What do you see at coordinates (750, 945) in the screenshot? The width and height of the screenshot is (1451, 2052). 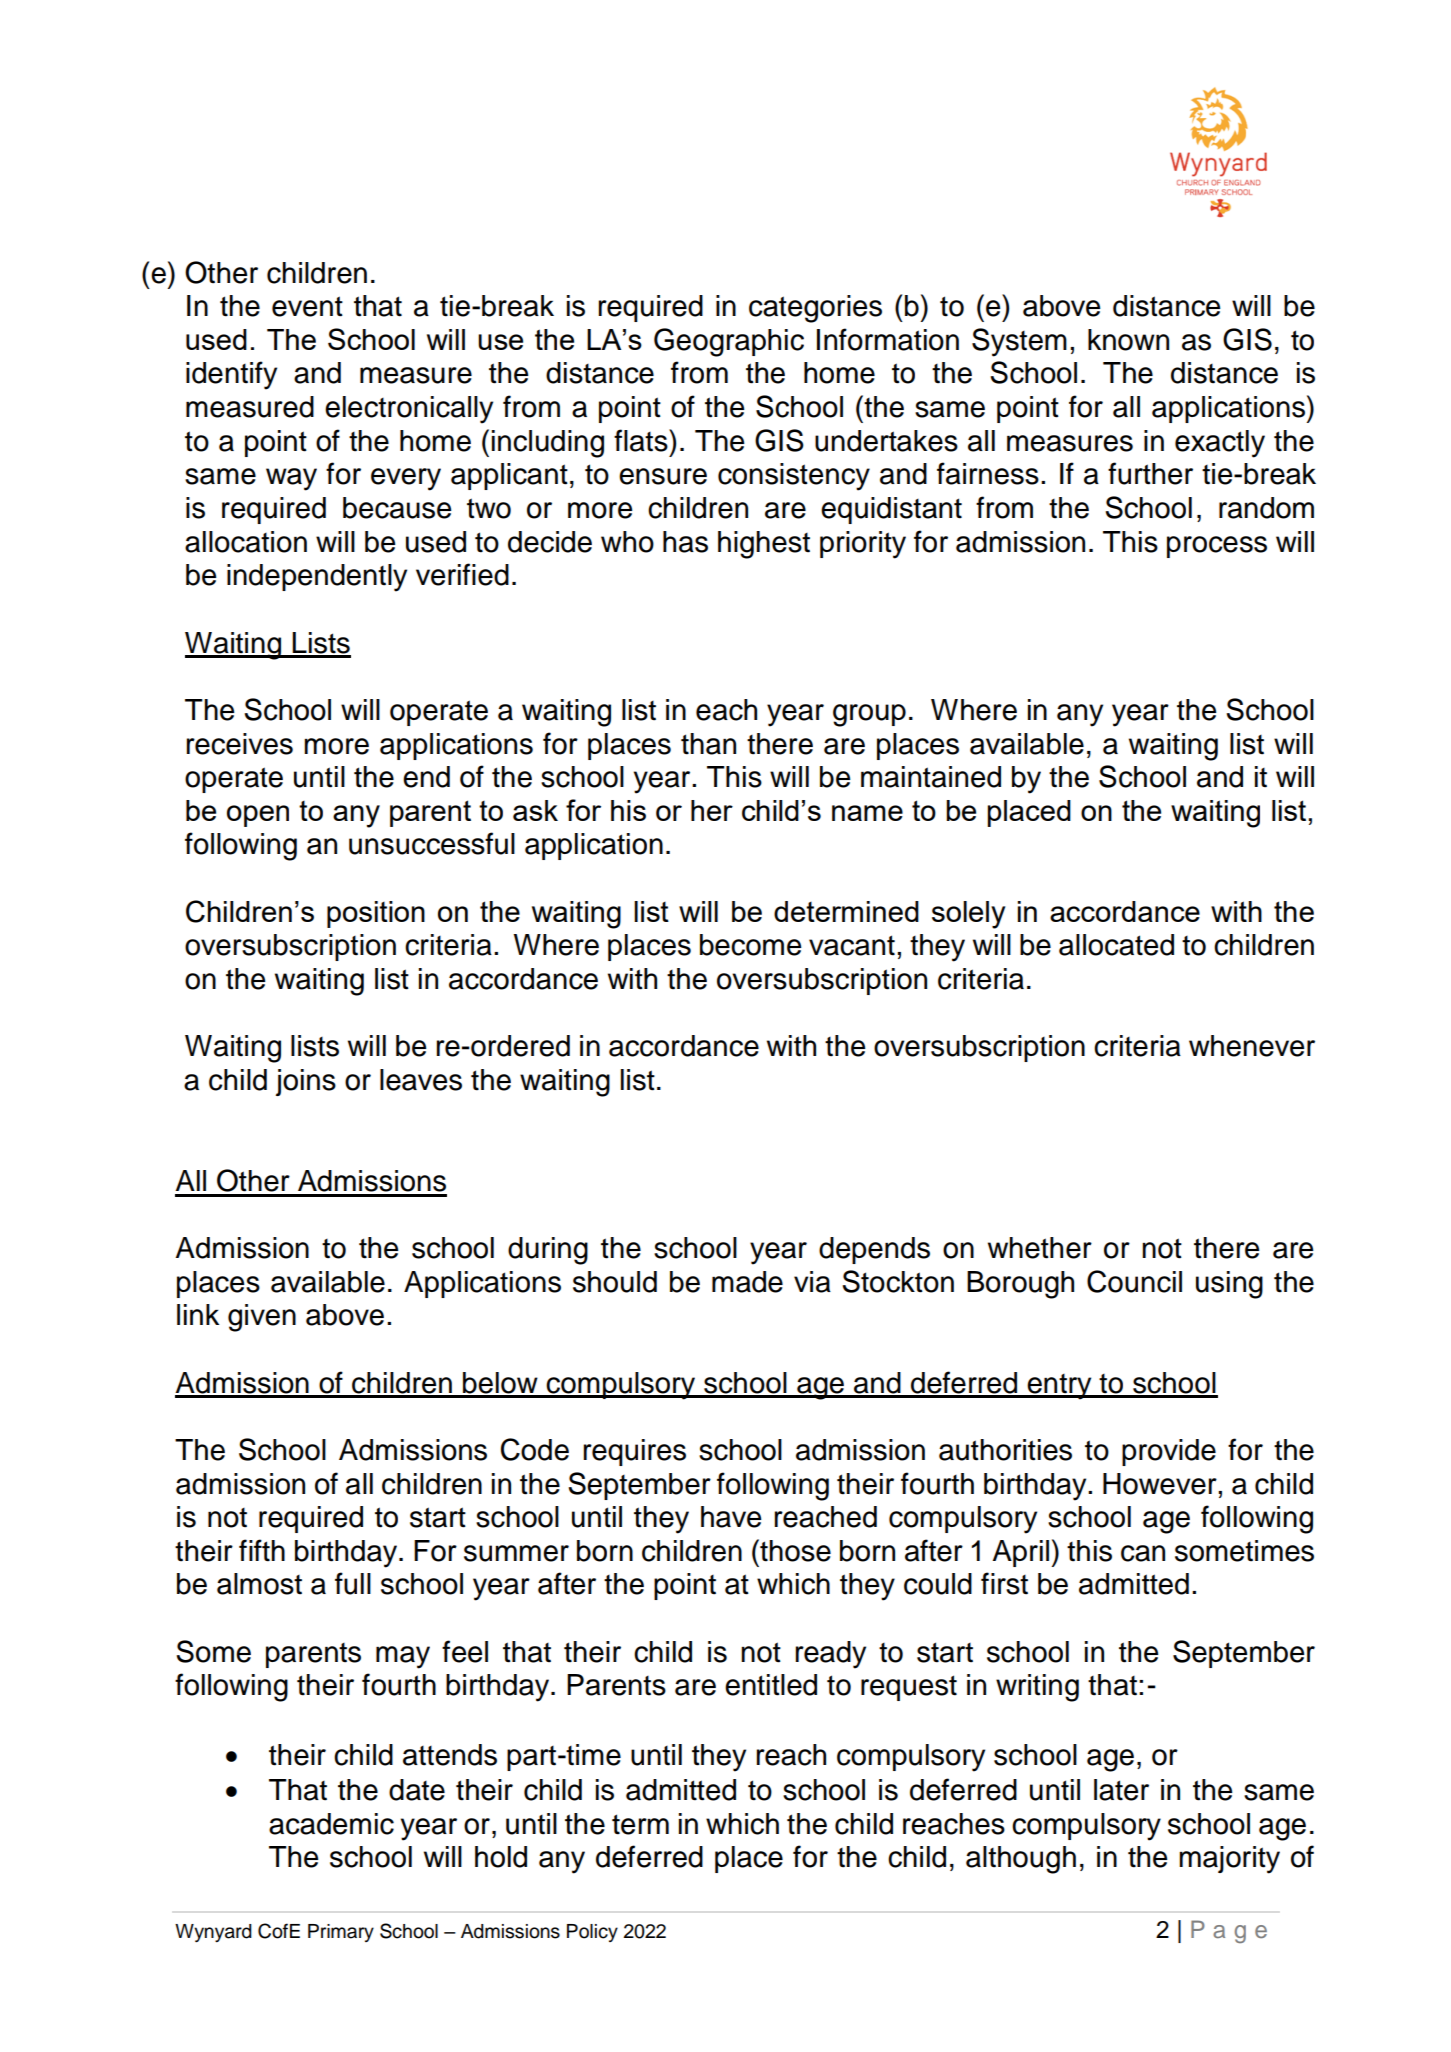 I see `become` at bounding box center [750, 945].
